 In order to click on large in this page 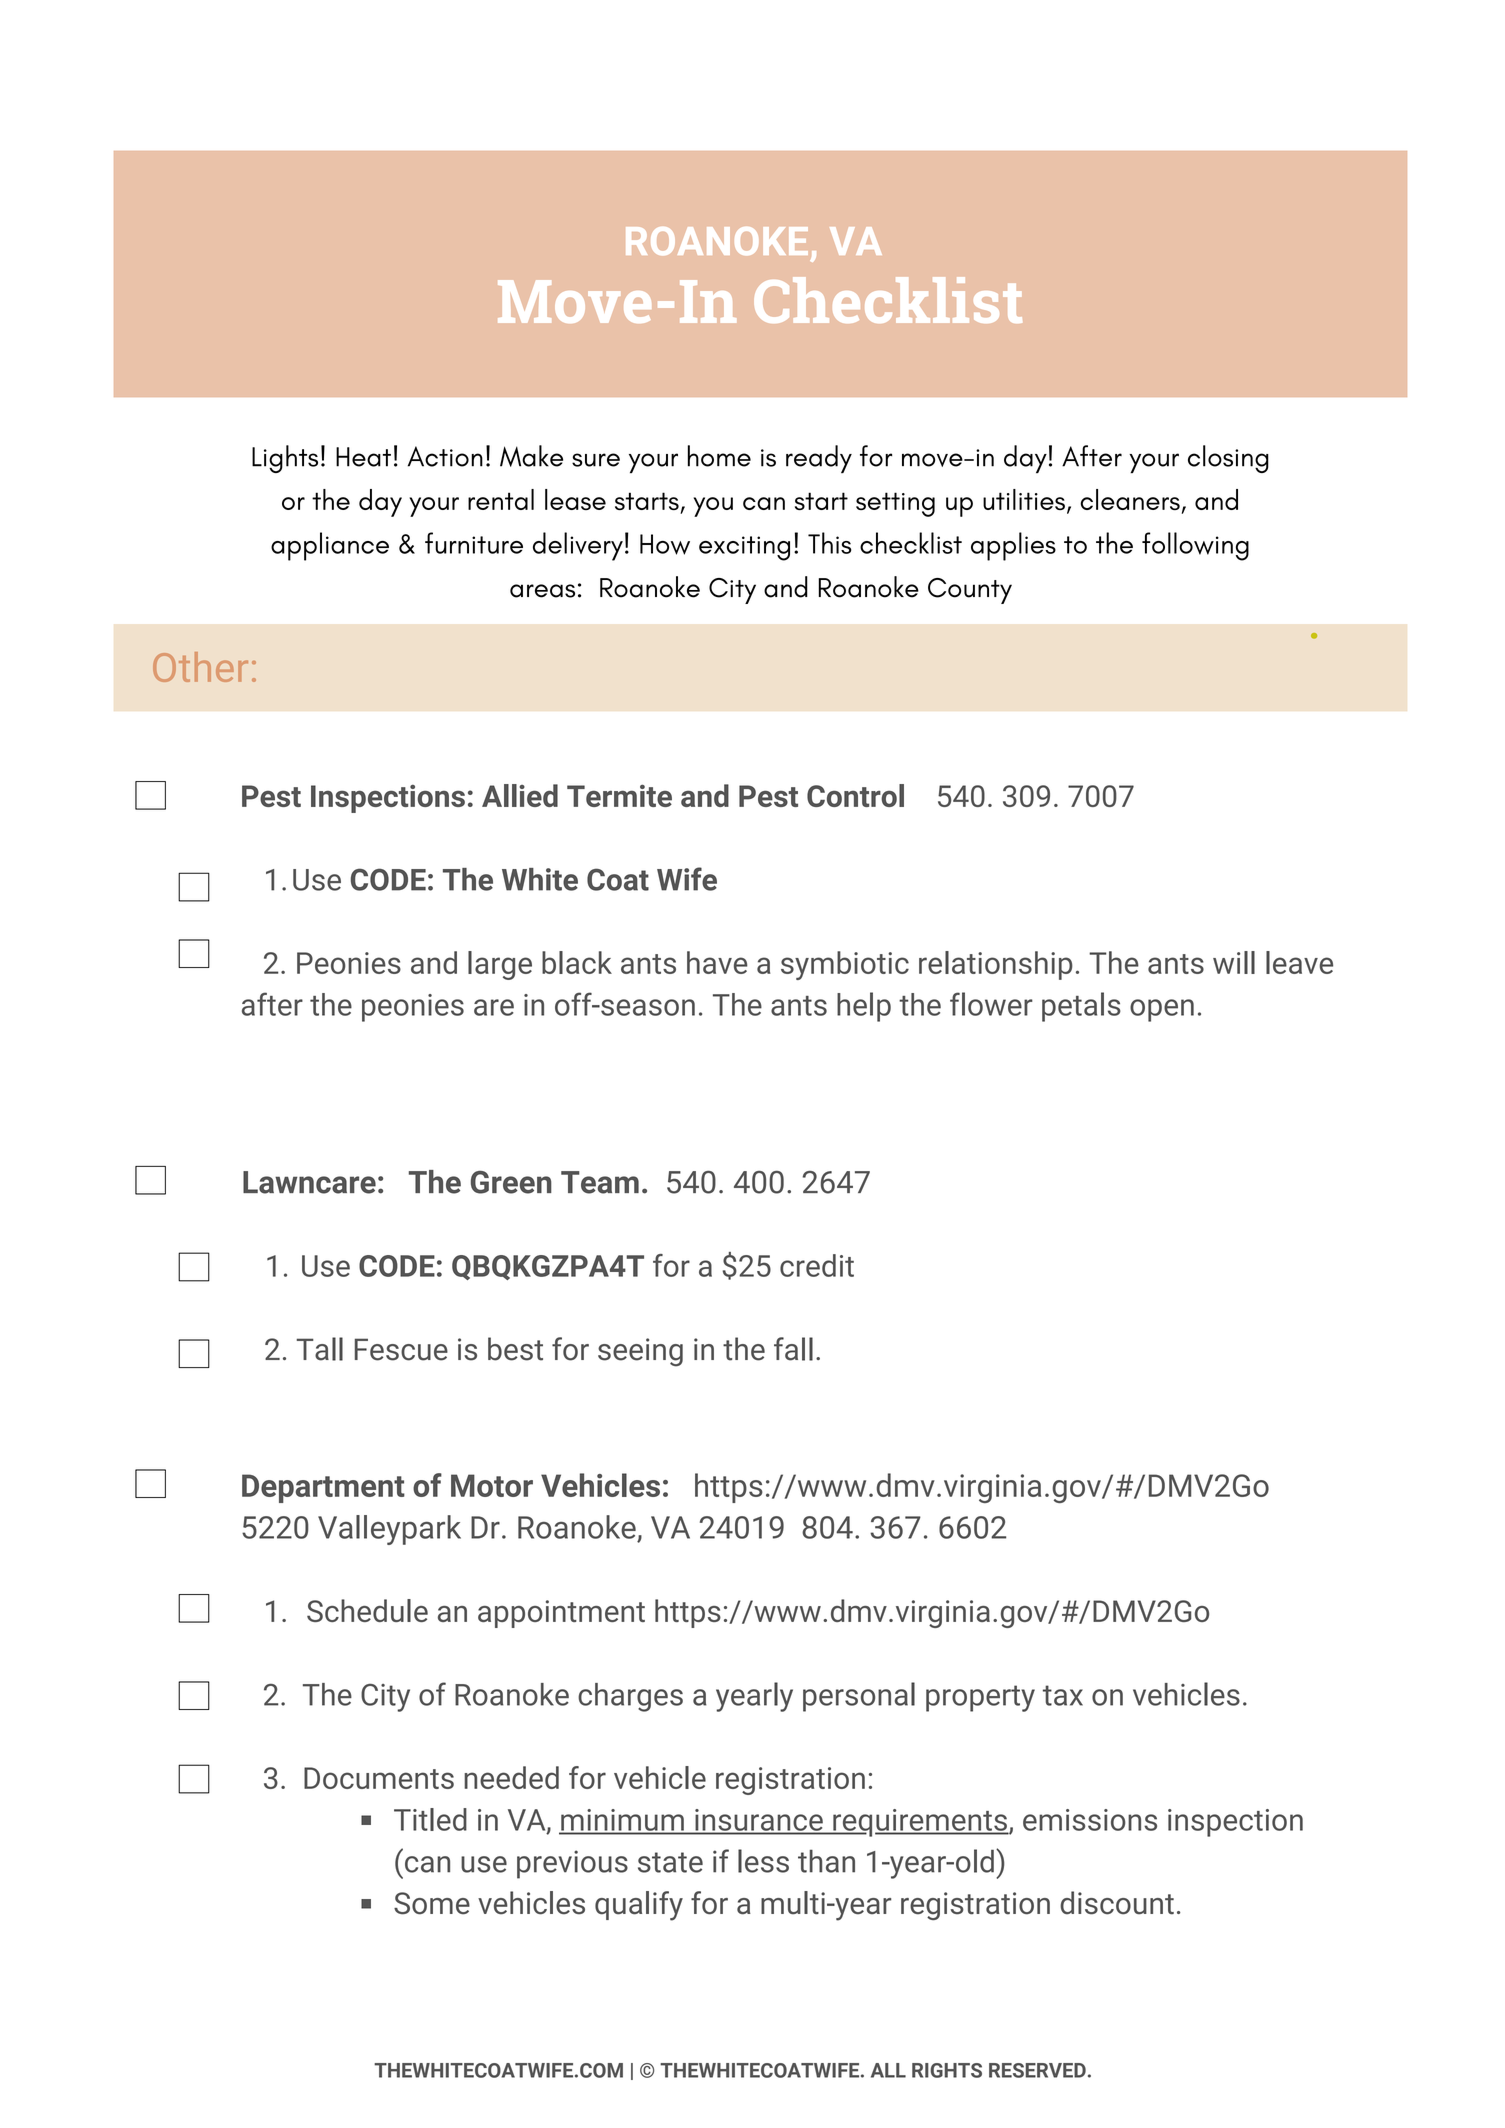, I will do `click(500, 965)`.
